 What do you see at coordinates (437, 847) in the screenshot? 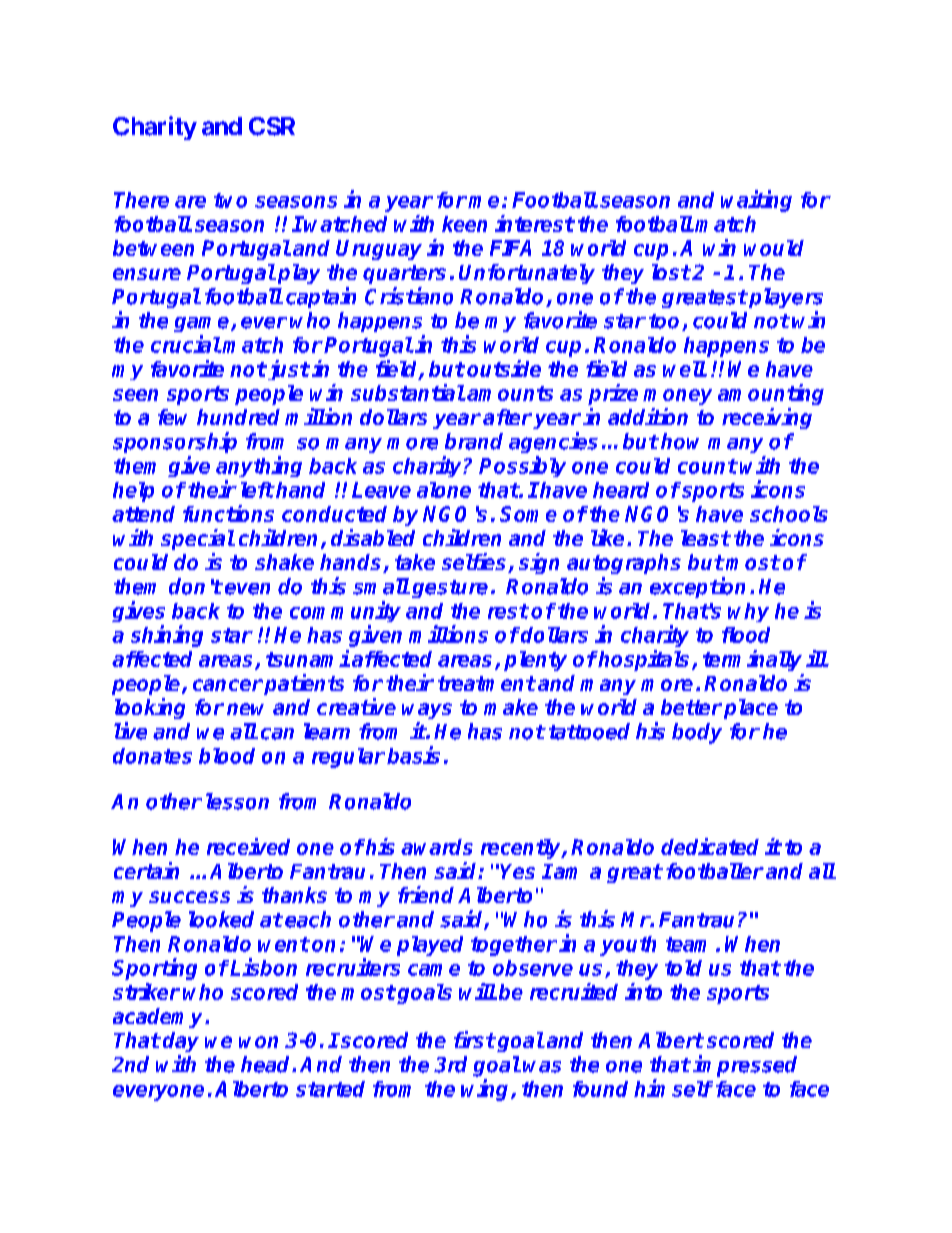
I see `awards` at bounding box center [437, 847].
